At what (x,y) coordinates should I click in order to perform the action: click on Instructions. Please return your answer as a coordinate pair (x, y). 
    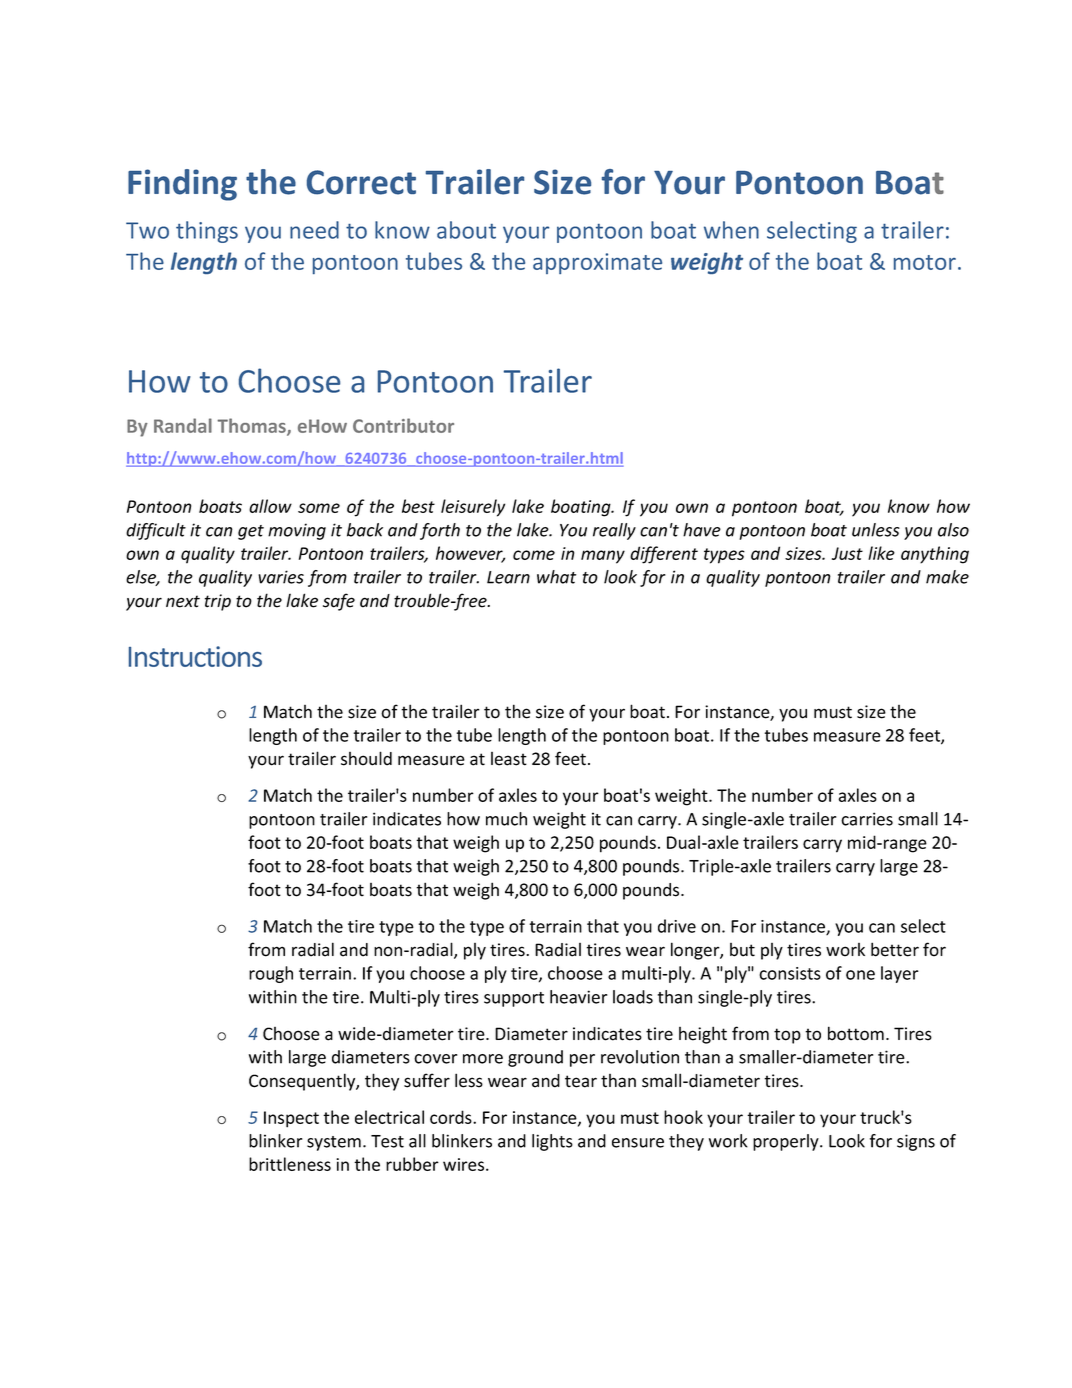
    Looking at the image, I should click on (195, 656).
